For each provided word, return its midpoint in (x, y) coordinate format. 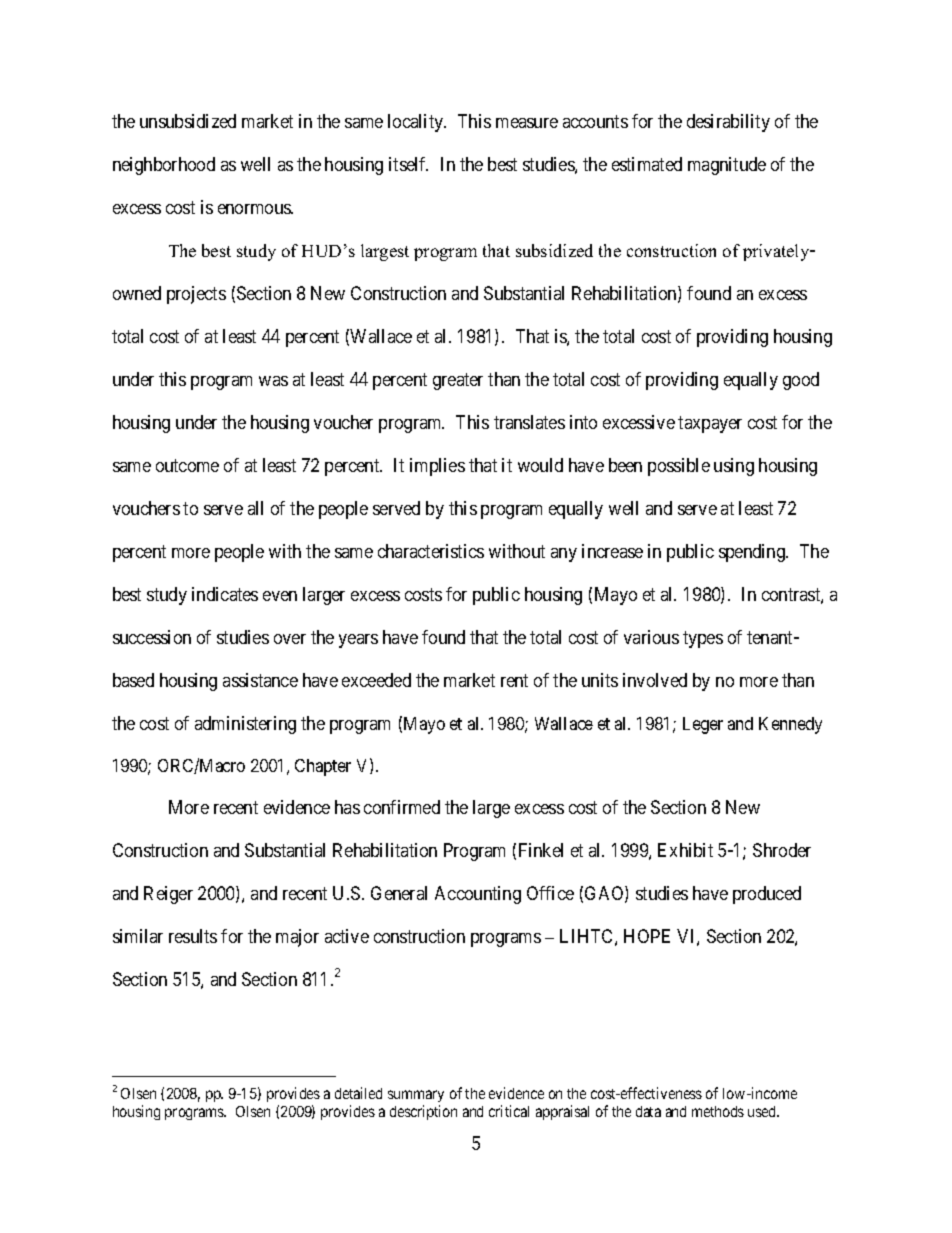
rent (514, 680)
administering (245, 725)
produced (767, 895)
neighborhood (164, 166)
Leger (703, 725)
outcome (187, 465)
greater (458, 381)
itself (408, 164)
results (193, 936)
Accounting (478, 895)
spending (753, 553)
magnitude (727, 166)
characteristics (431, 551)
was (273, 381)
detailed (358, 1093)
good (801, 381)
